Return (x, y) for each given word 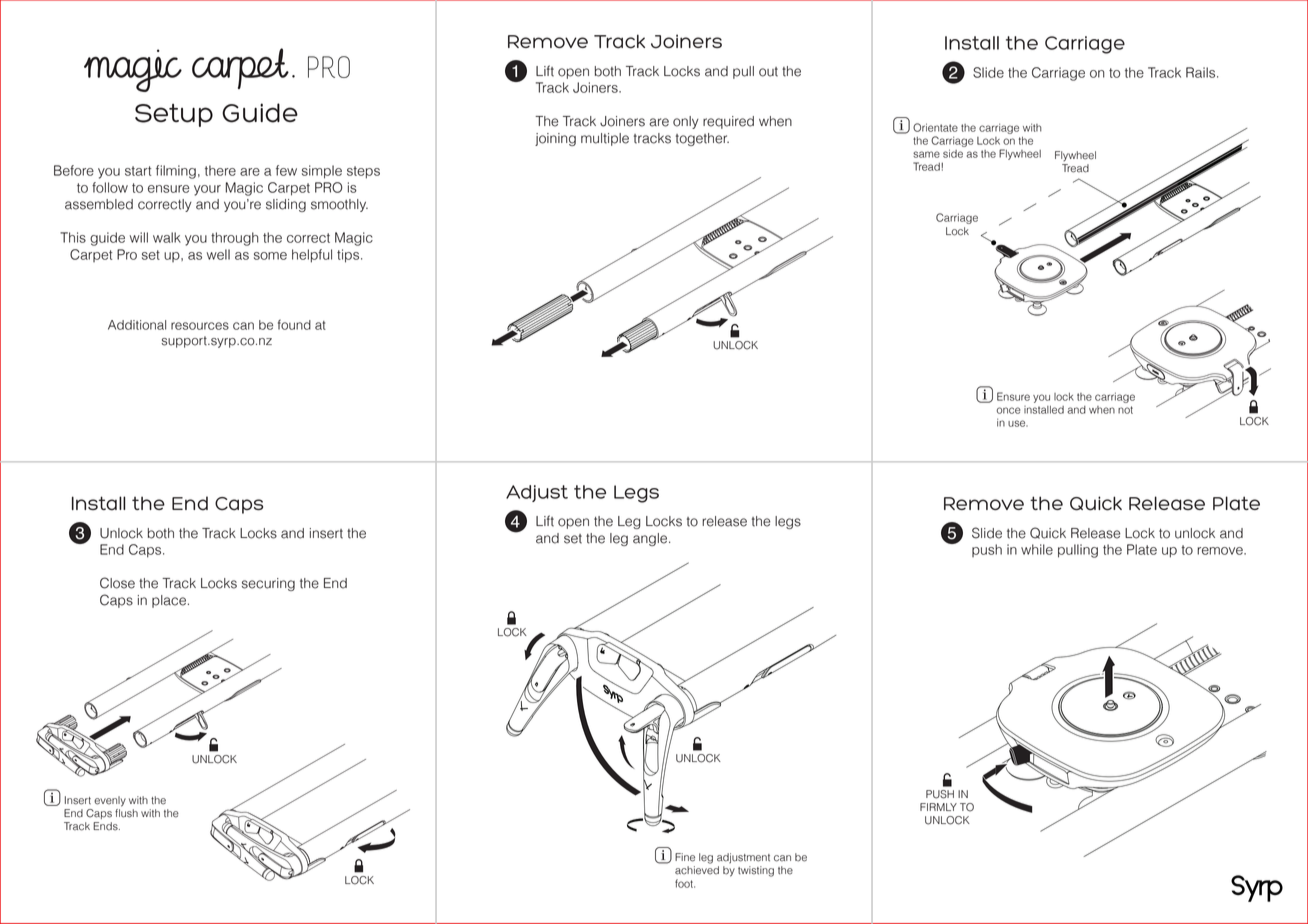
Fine (685, 857)
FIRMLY (938, 807)
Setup (174, 115)
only (686, 122)
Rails (1202, 72)
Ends (106, 826)
